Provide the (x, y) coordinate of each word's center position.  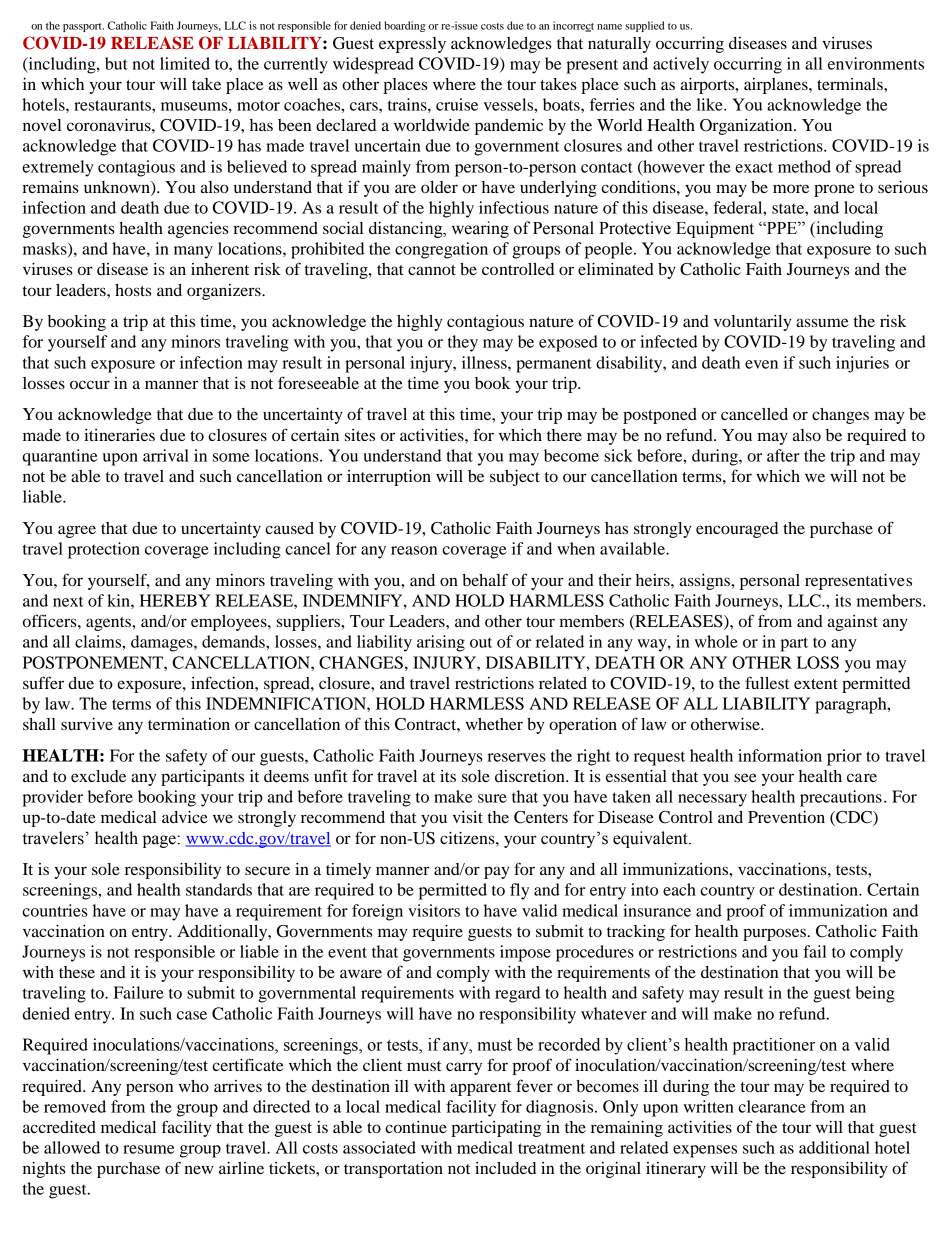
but (116, 63)
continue (416, 1127)
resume (148, 1149)
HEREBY (174, 600)
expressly (412, 45)
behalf (485, 579)
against (853, 623)
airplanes (777, 86)
